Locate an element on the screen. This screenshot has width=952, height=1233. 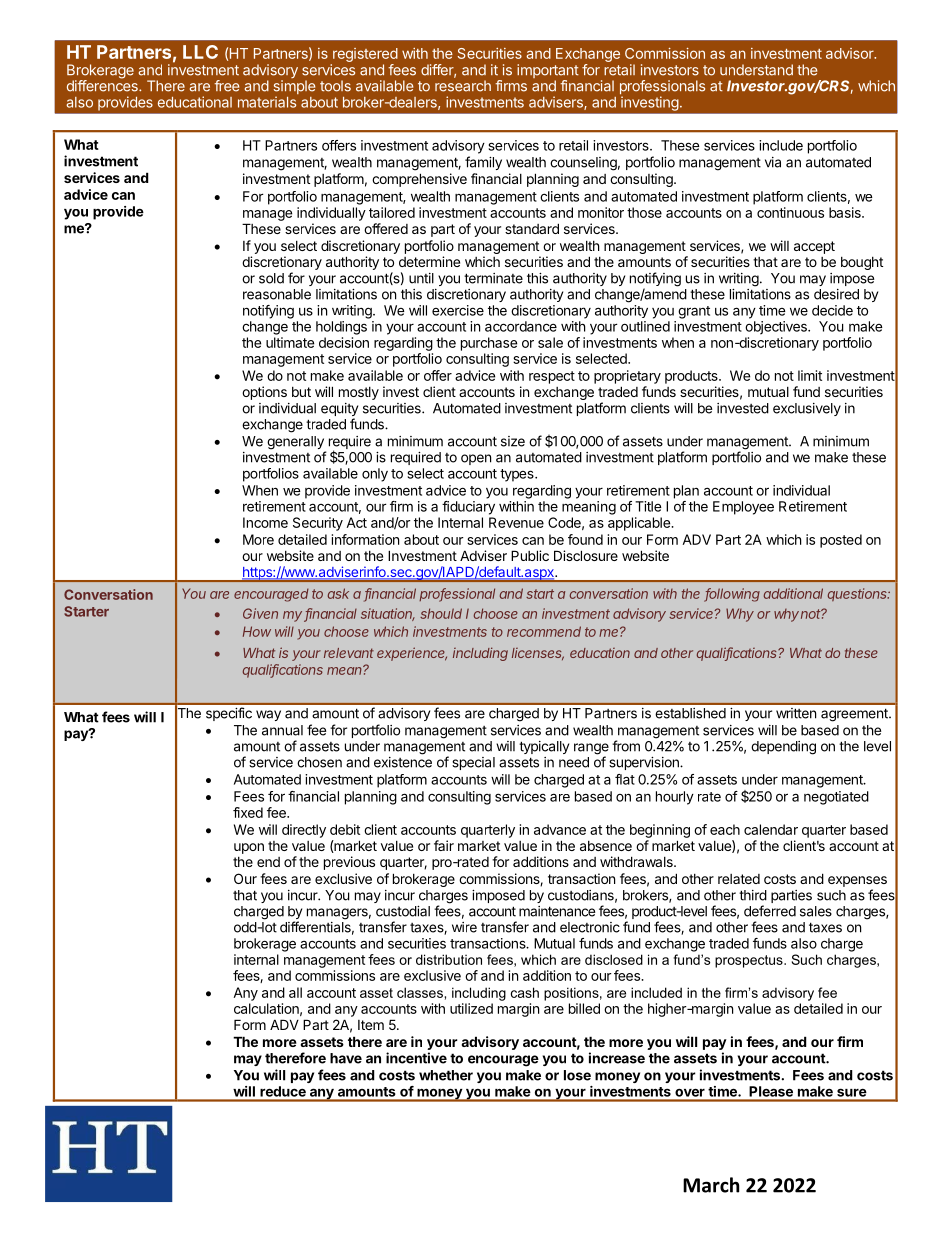
size is located at coordinates (513, 441).
